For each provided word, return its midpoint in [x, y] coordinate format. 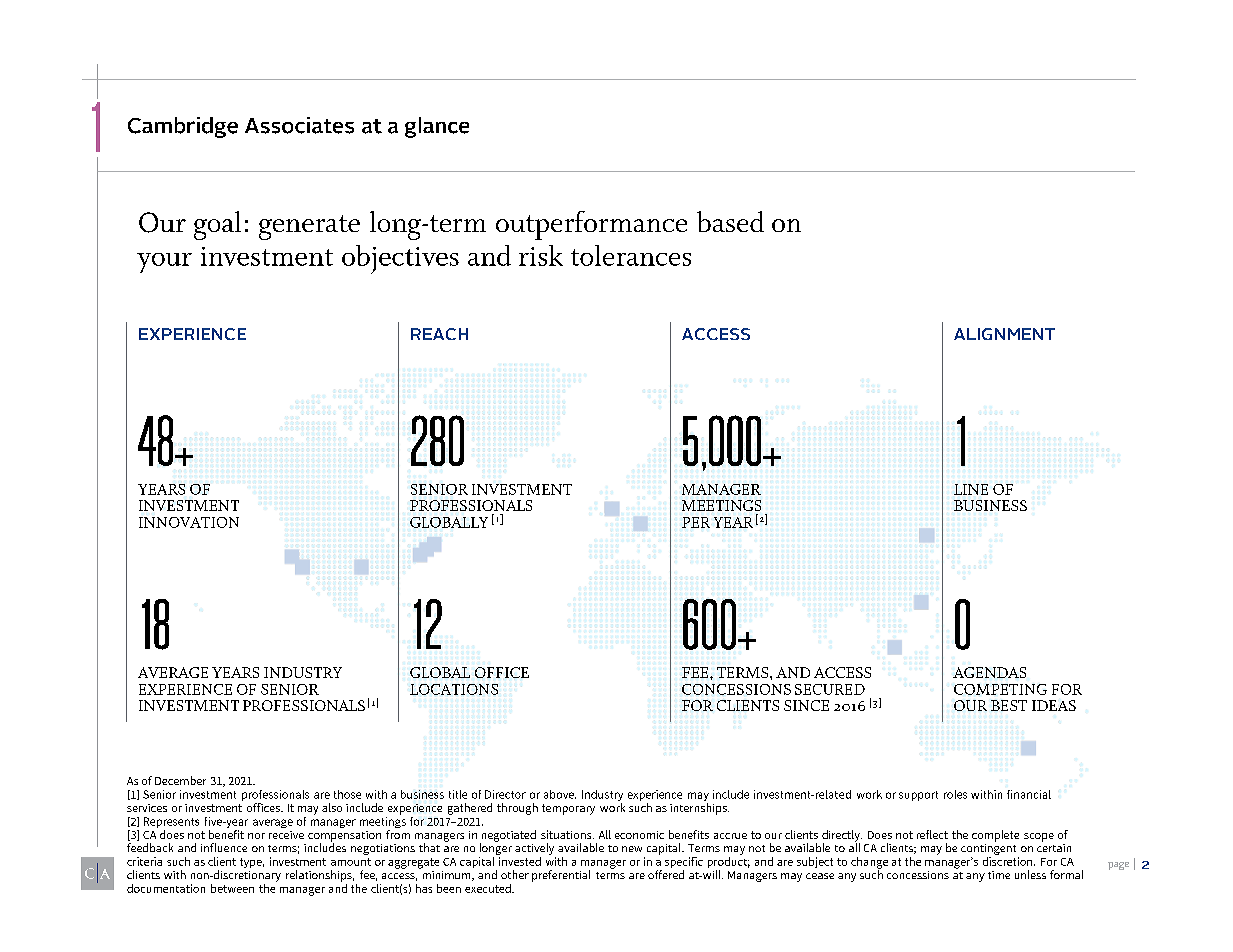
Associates [299, 125]
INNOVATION [189, 522]
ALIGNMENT [1004, 334]
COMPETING [1000, 689]
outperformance [591, 225]
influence [224, 847]
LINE [971, 489]
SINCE [806, 705]
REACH [439, 334]
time [999, 875]
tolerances [631, 255]
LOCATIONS [454, 689]
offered [666, 874]
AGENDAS [989, 672]
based [730, 221]
